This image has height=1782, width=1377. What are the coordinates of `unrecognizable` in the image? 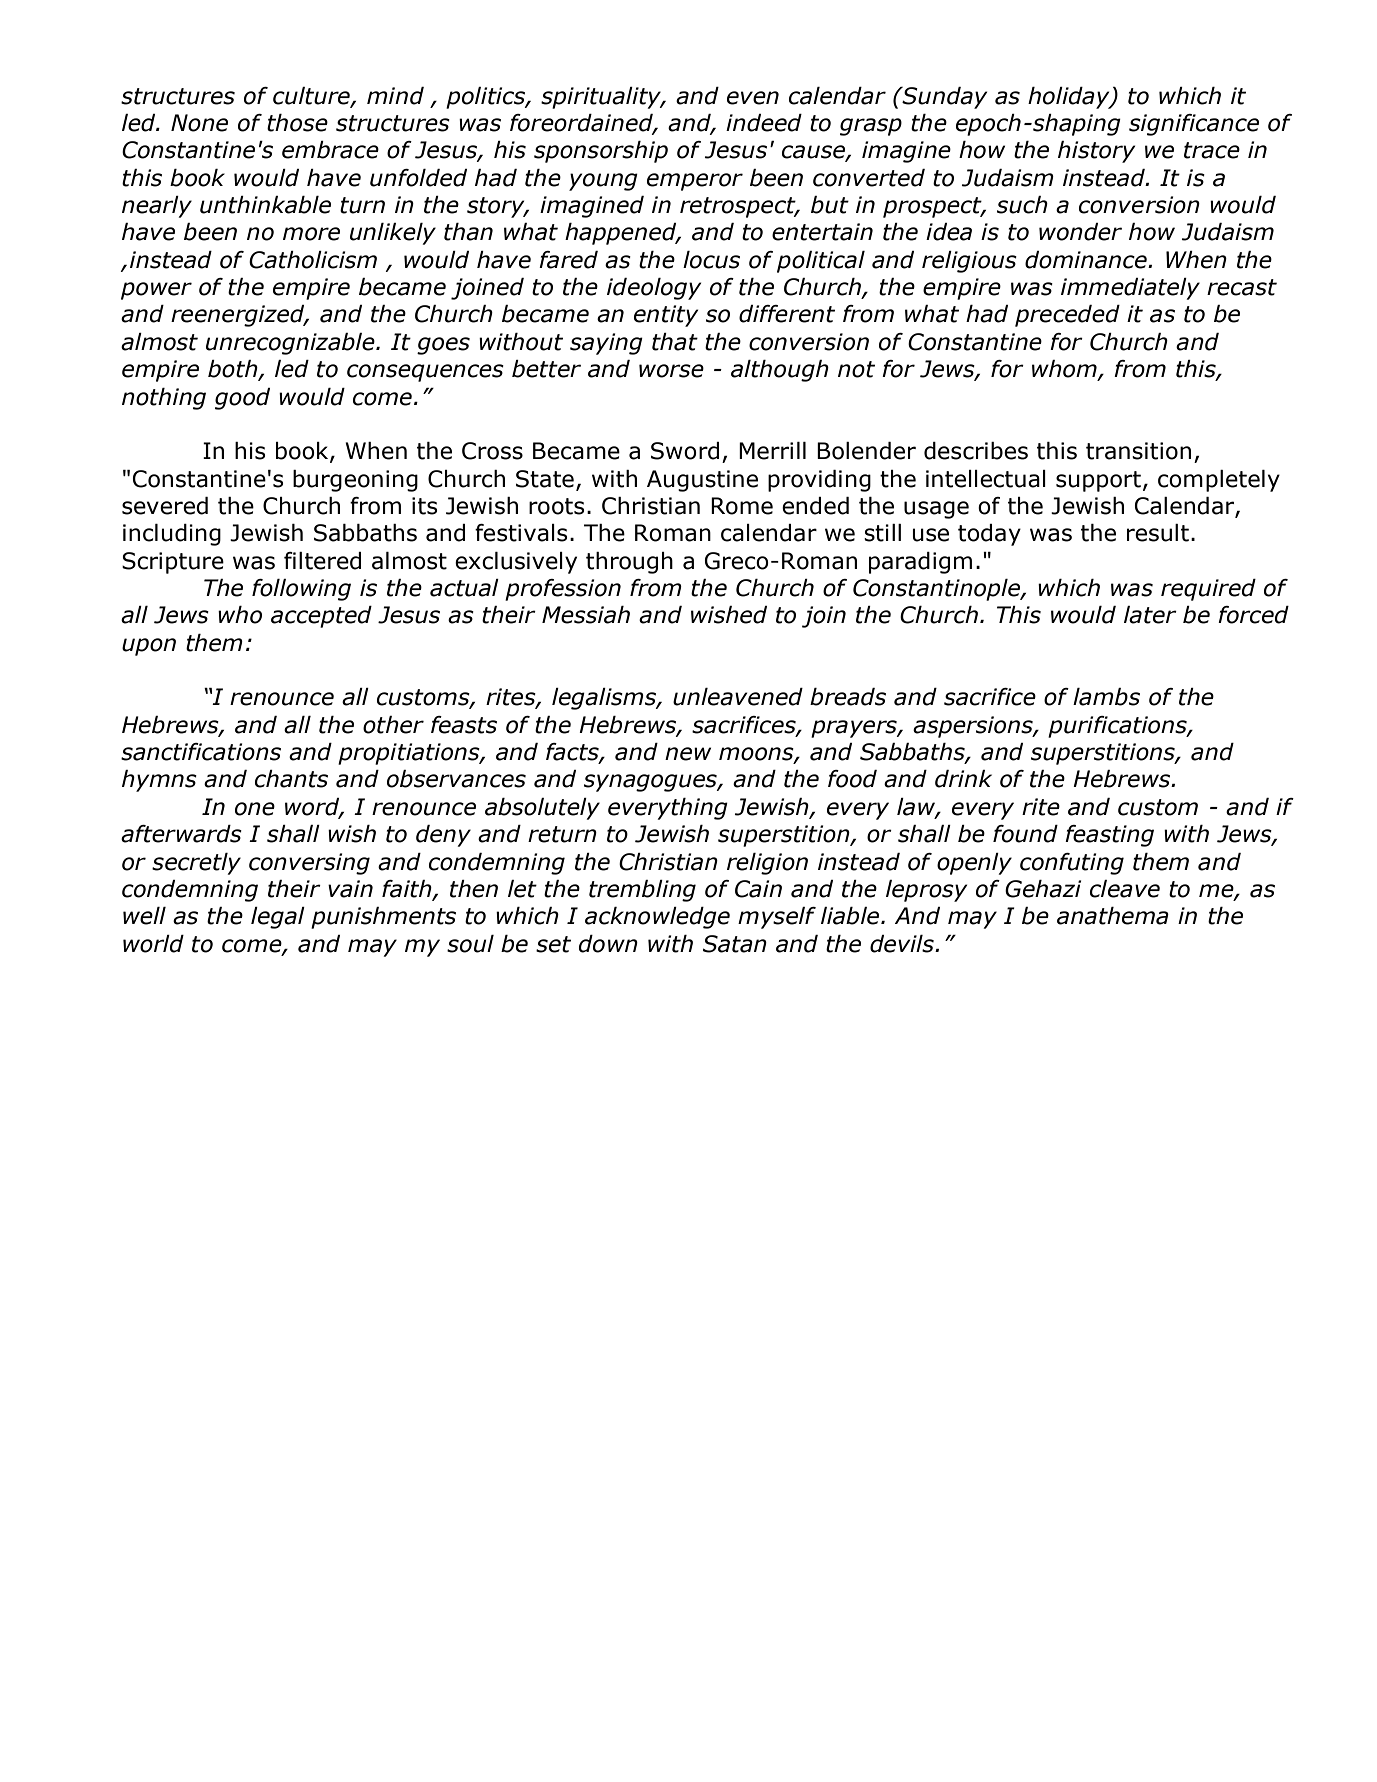 It's located at (291, 344).
